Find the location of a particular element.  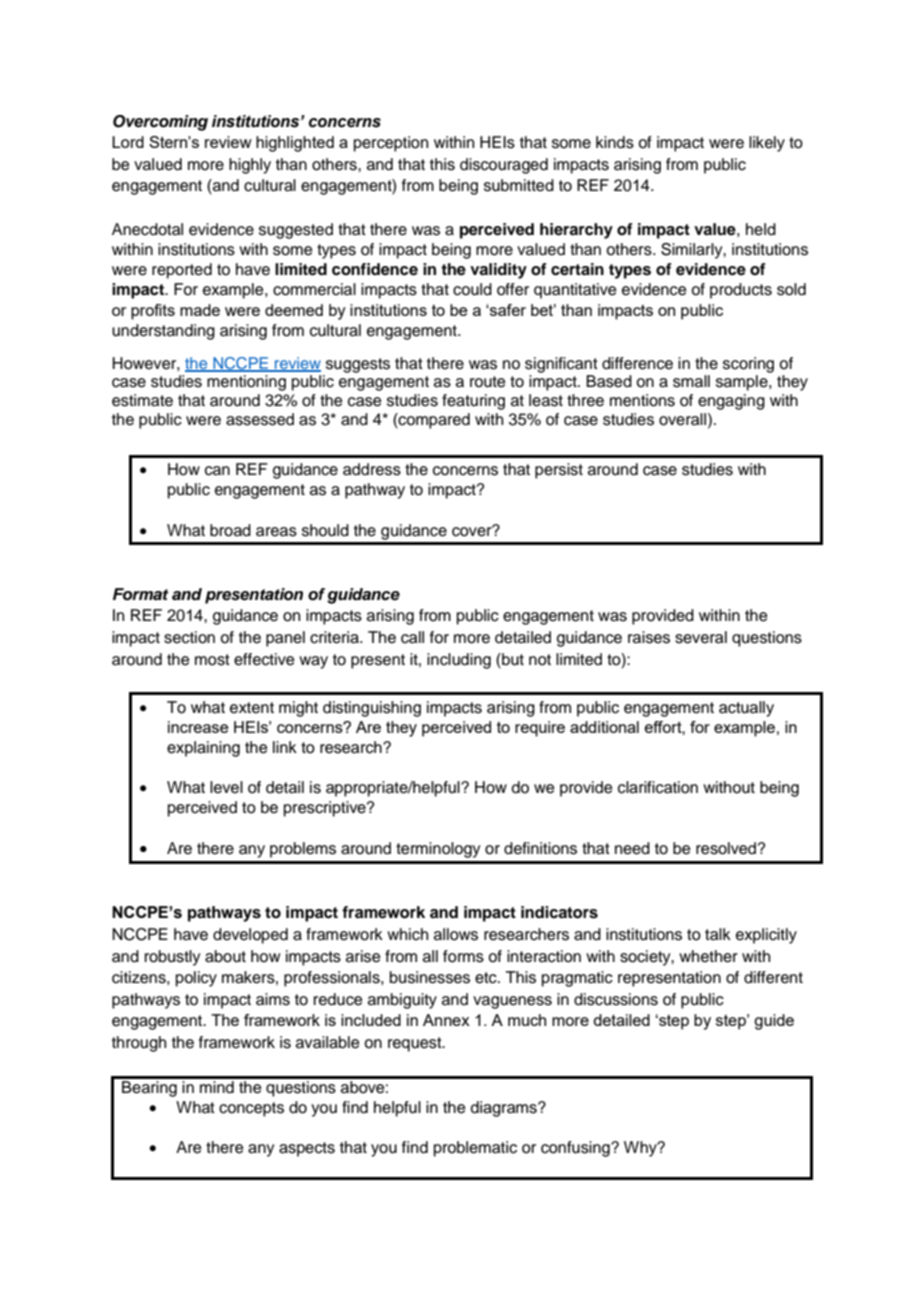

likely is located at coordinates (767, 144).
